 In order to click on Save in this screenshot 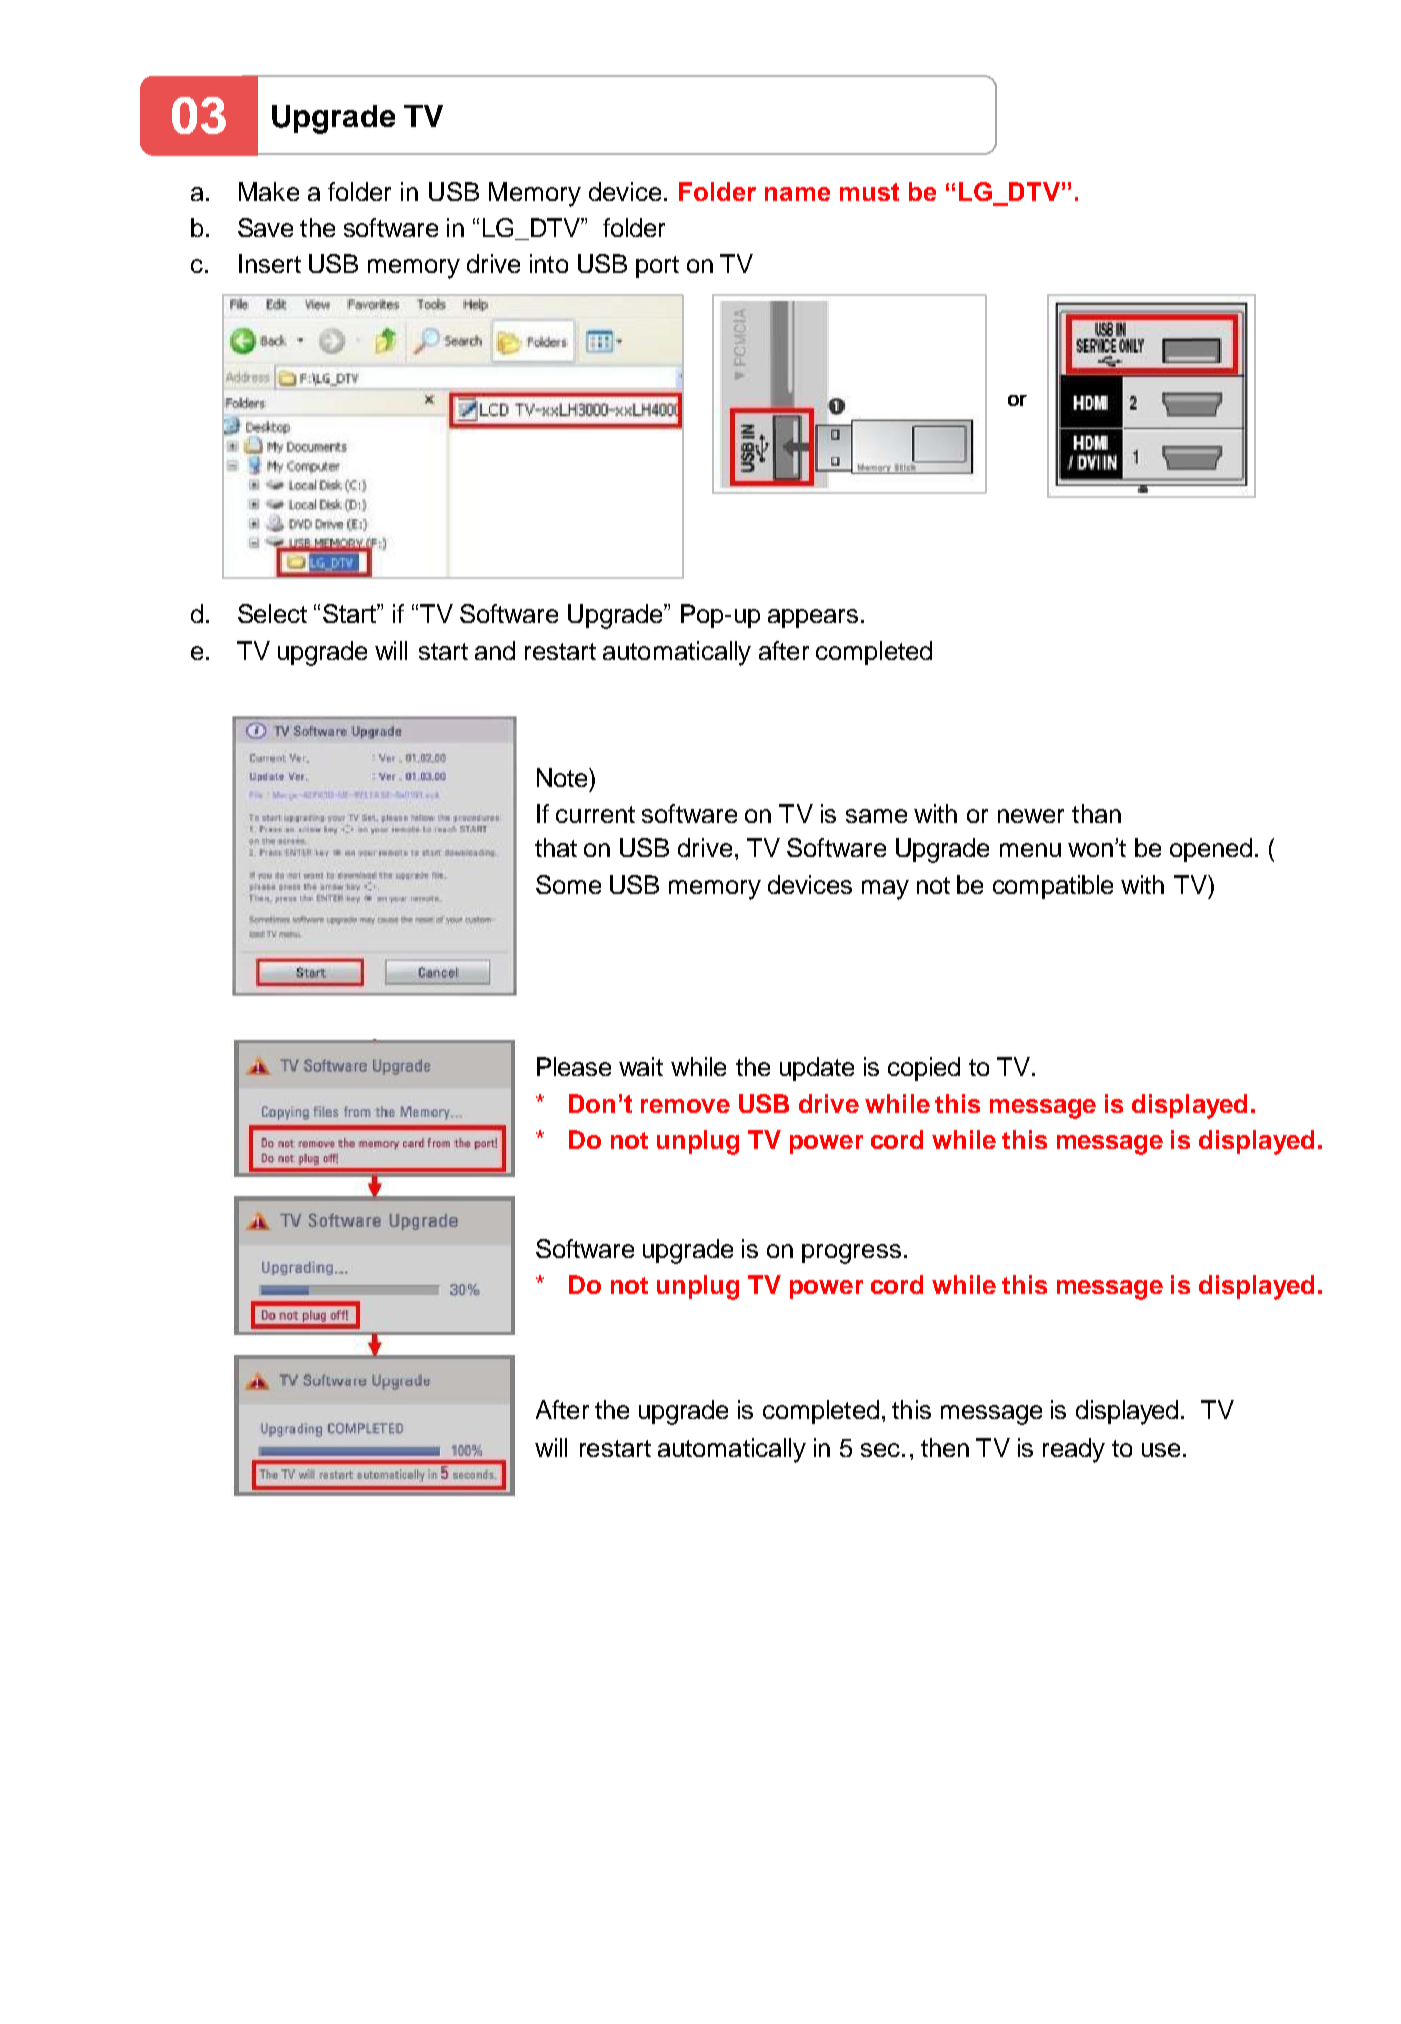, I will do `click(265, 227)`.
